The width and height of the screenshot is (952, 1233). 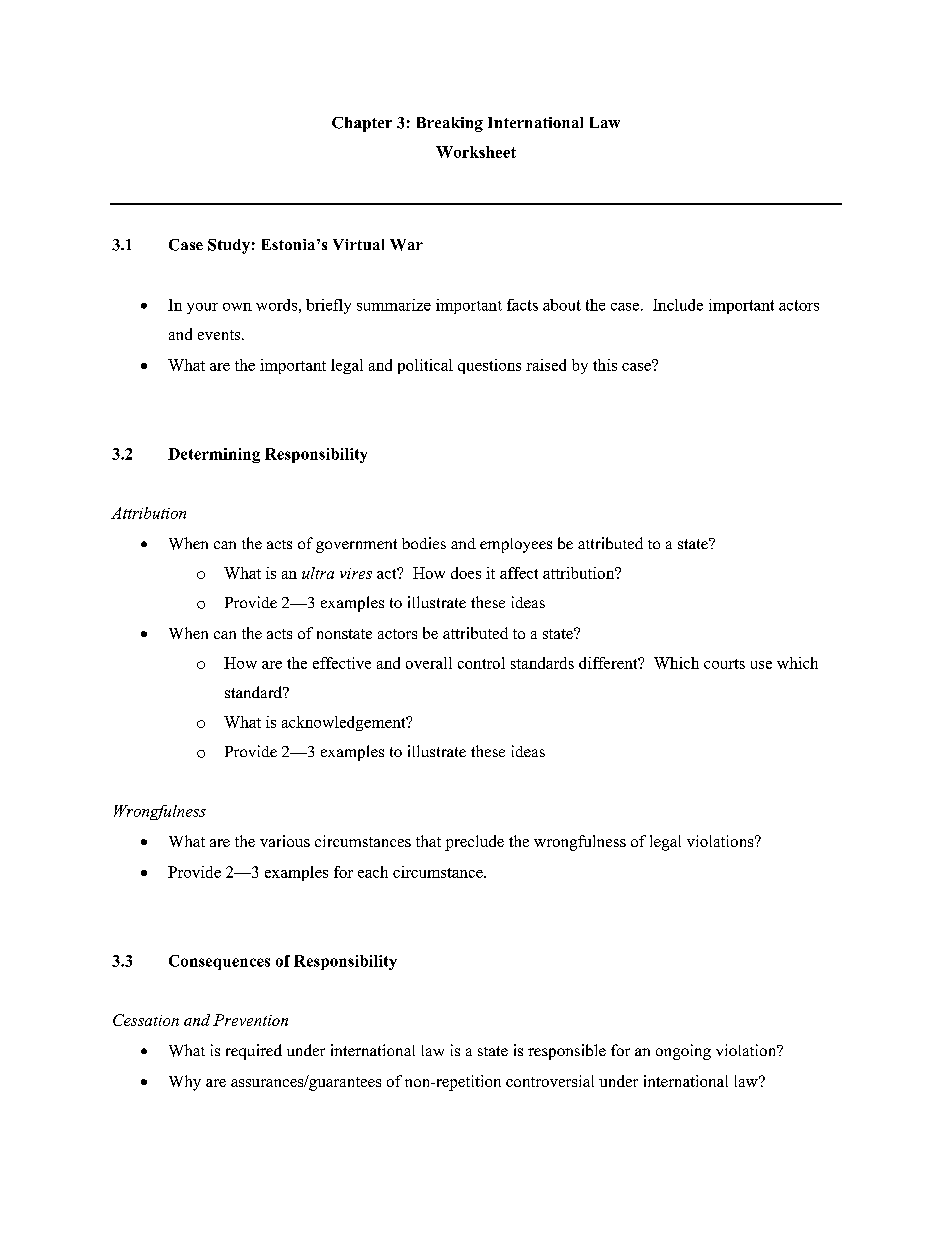 I want to click on Chapter, so click(x=362, y=124).
